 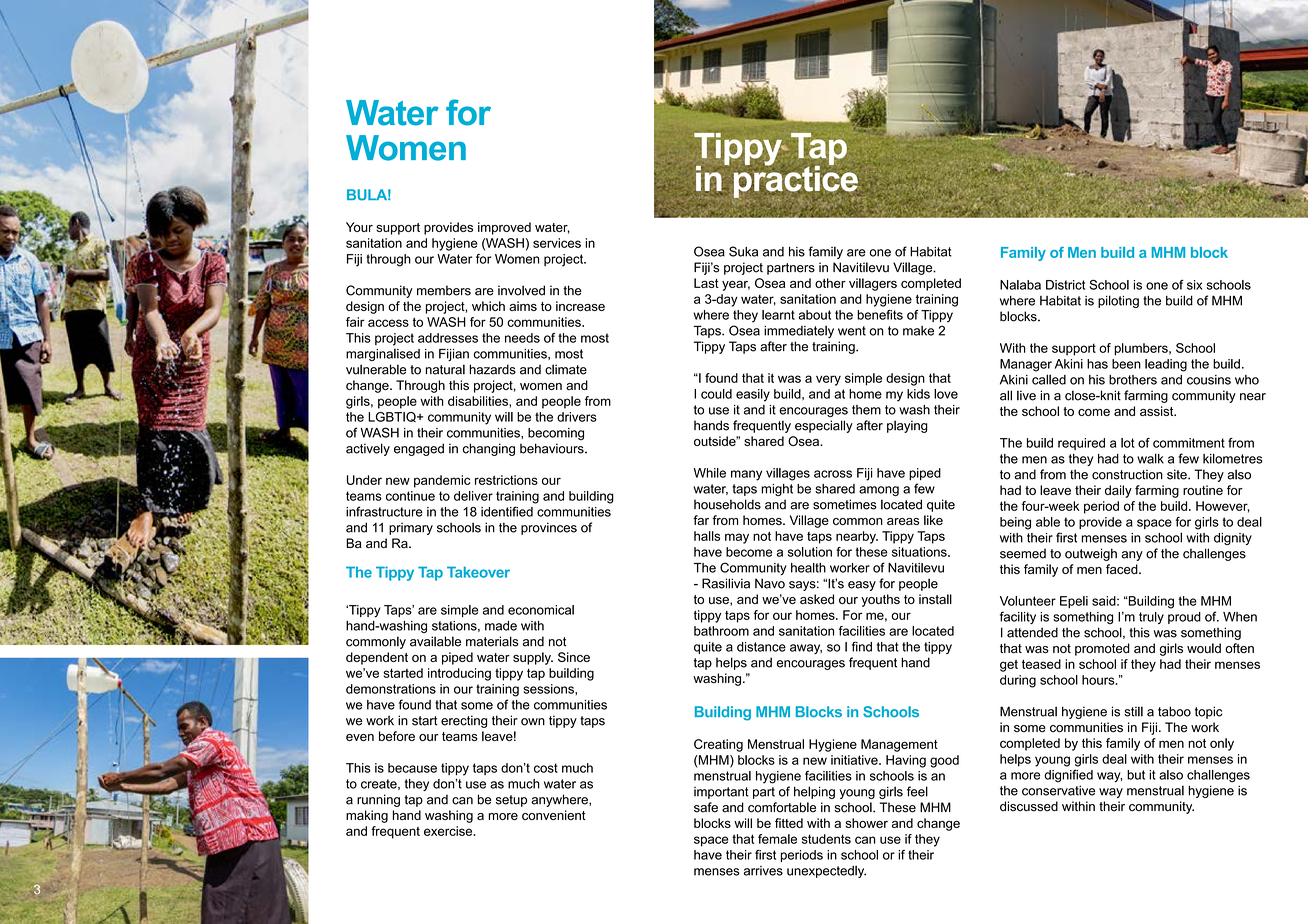 What do you see at coordinates (504, 228) in the page?
I see `improved` at bounding box center [504, 228].
